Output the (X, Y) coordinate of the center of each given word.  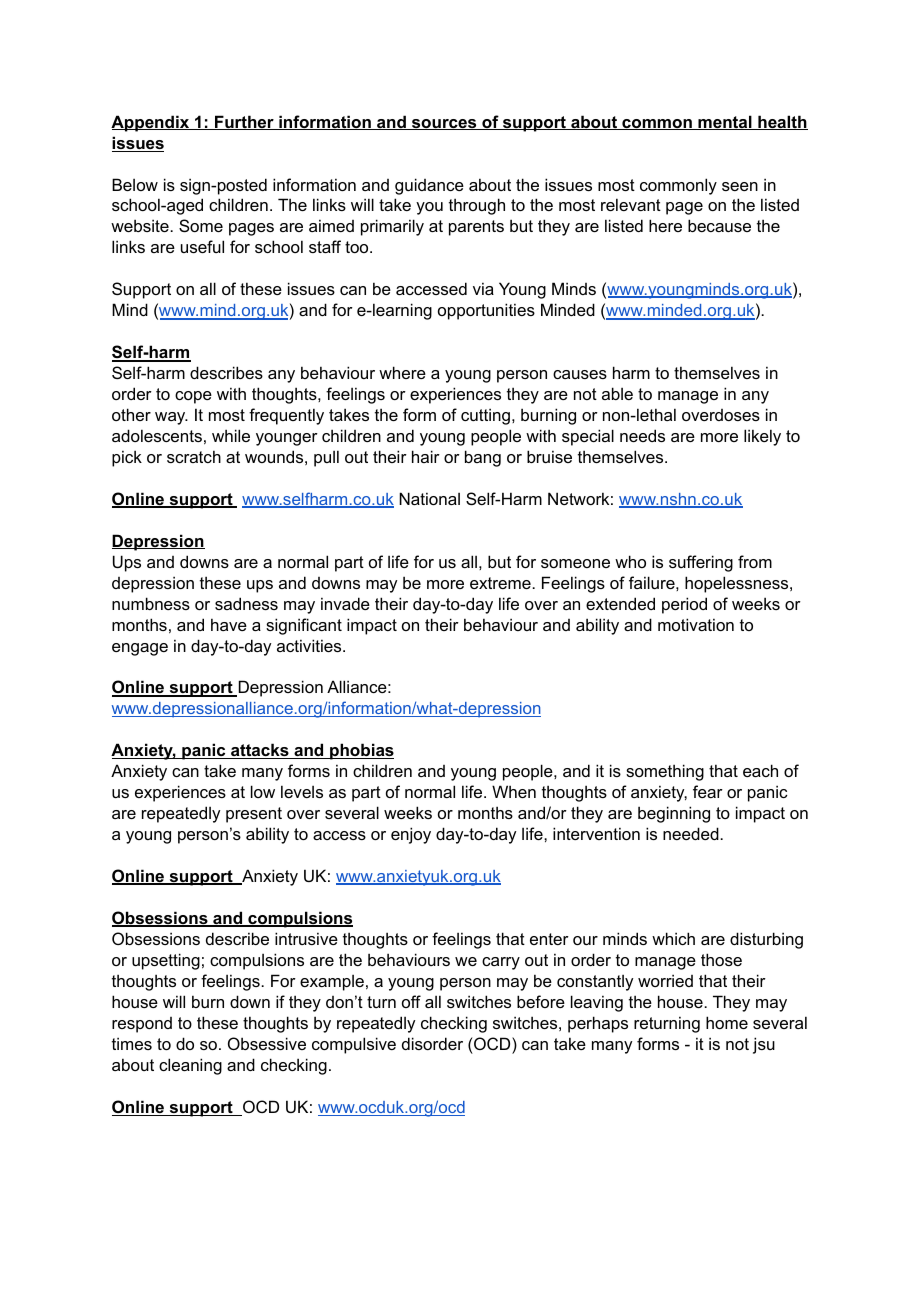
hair (426, 456)
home (727, 1022)
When (514, 791)
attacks (260, 751)
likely (762, 437)
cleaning (190, 1066)
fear (708, 791)
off (411, 1001)
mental (725, 122)
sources (444, 124)
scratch (194, 456)
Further (244, 122)
